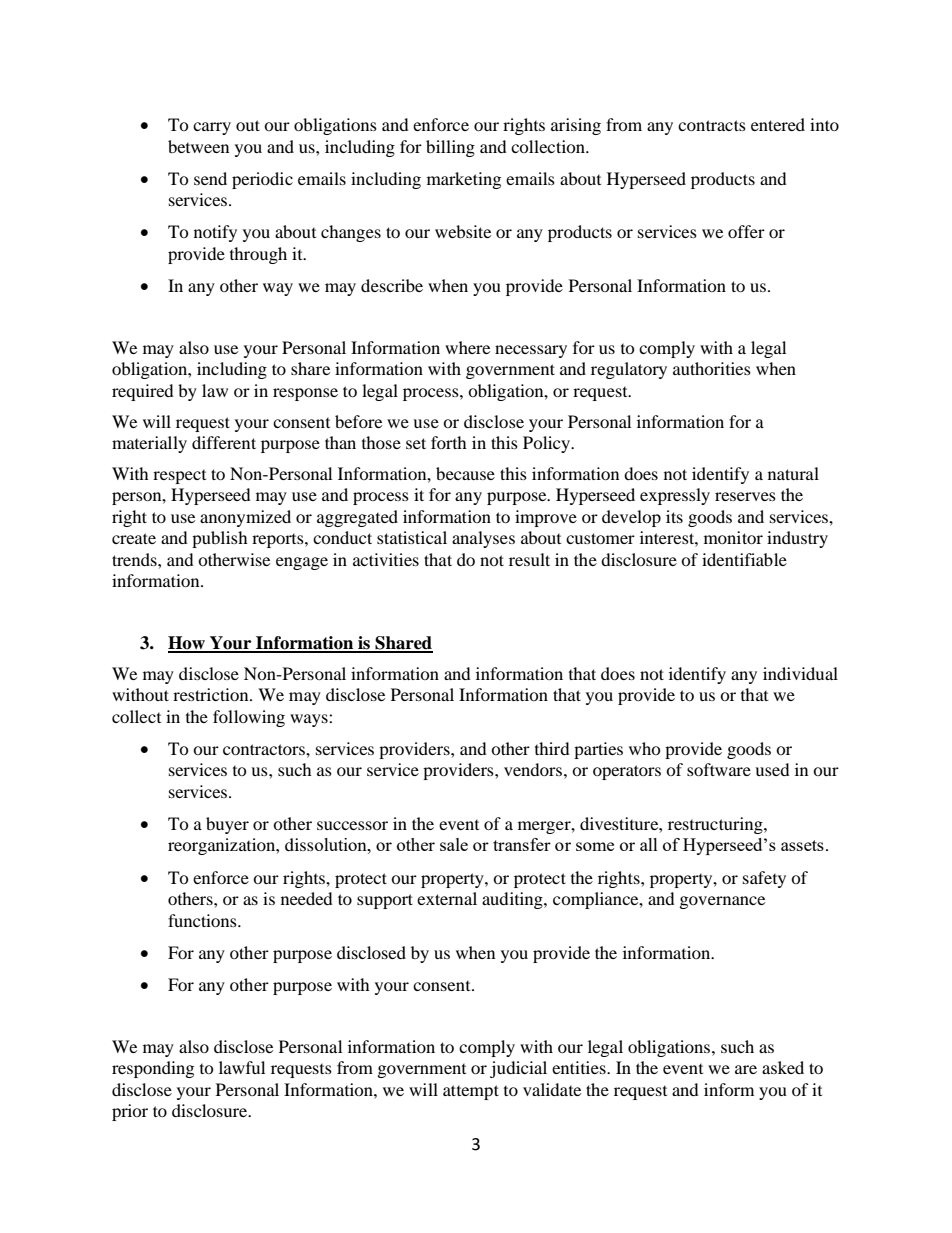 The height and width of the document is (1233, 952). Describe the element at coordinates (242, 1067) in the document. I see `lawful` at that location.
